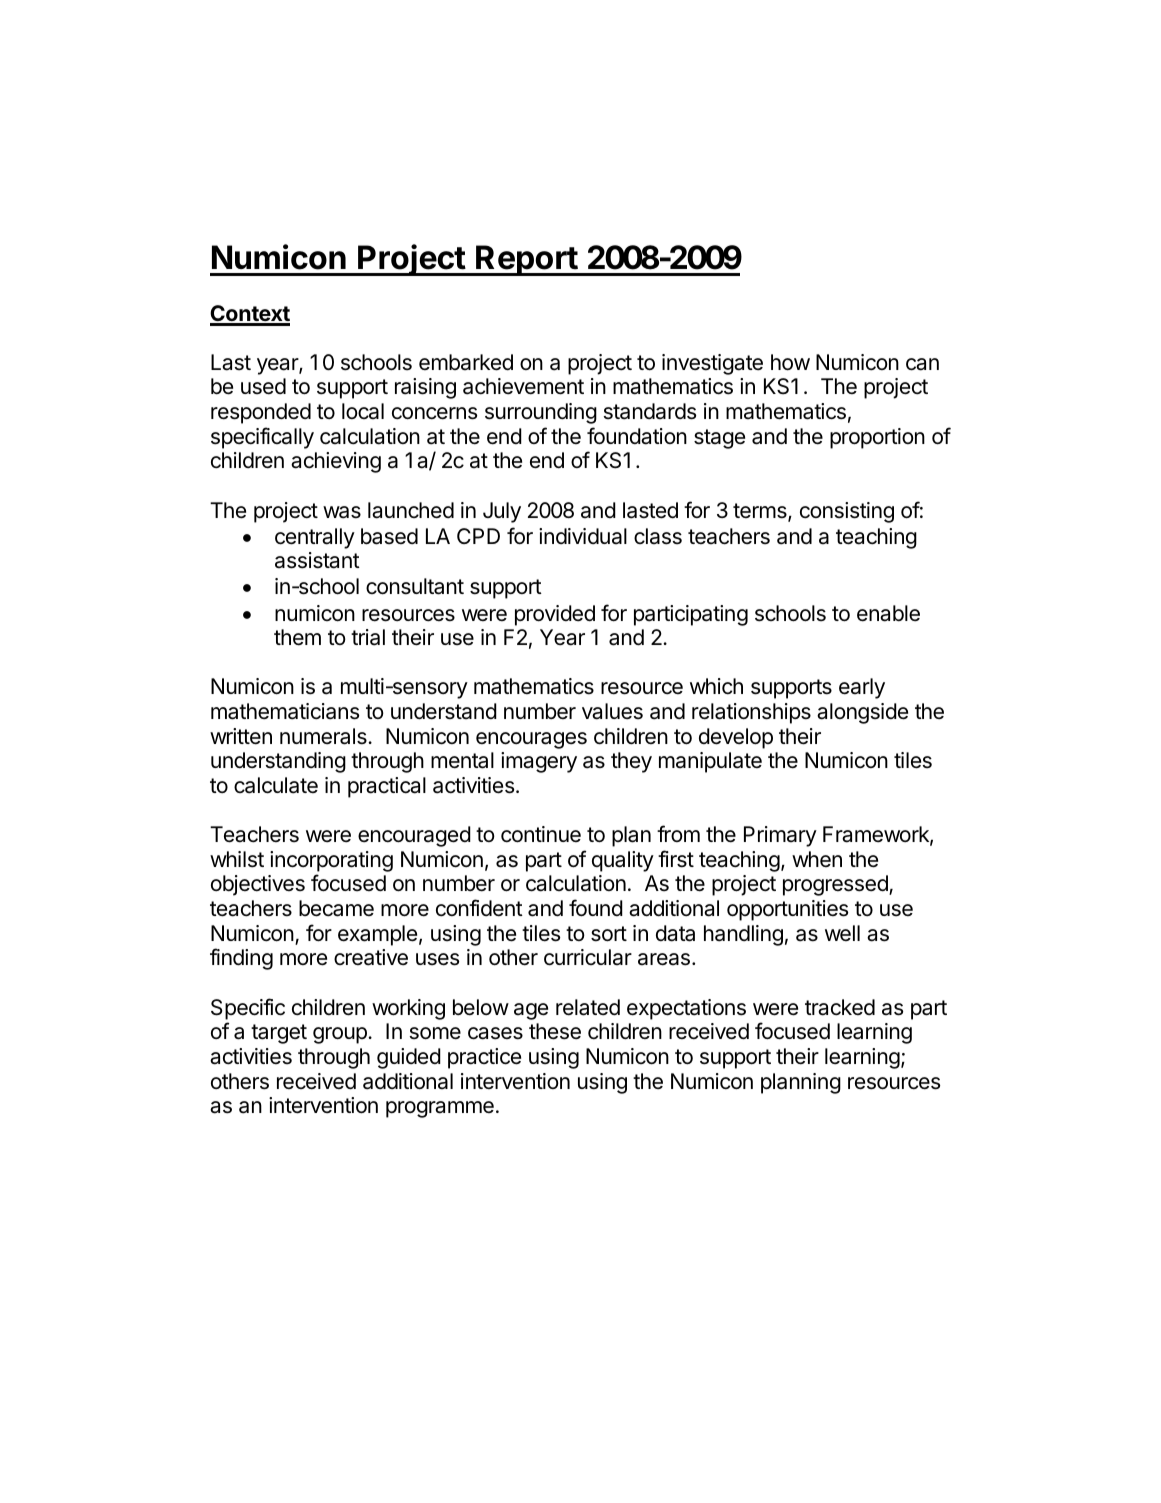 The width and height of the screenshot is (1161, 1503). Describe the element at coordinates (555, 1031) in the screenshot. I see `these` at that location.
